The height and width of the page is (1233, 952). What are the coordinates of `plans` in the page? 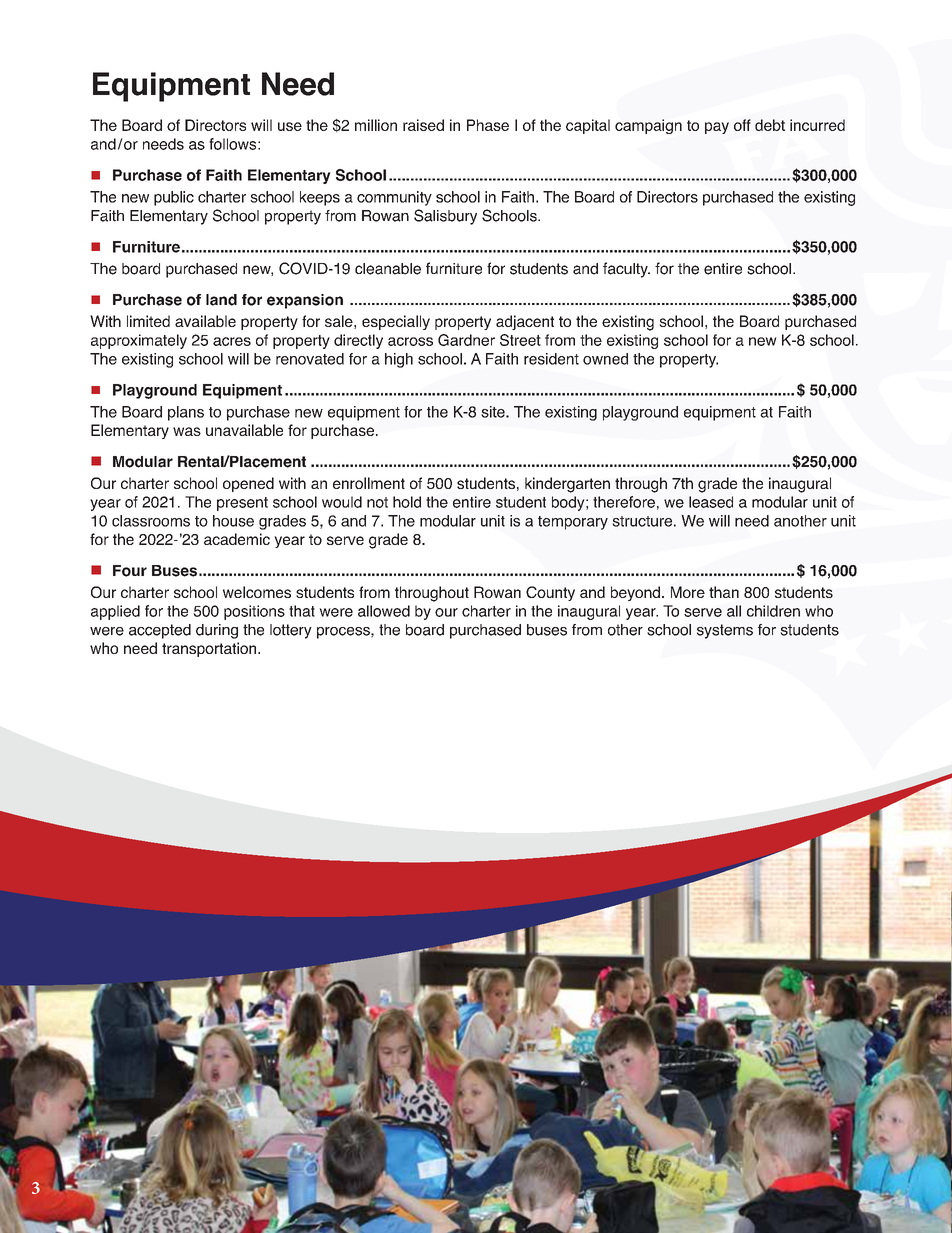 It's located at (186, 413).
